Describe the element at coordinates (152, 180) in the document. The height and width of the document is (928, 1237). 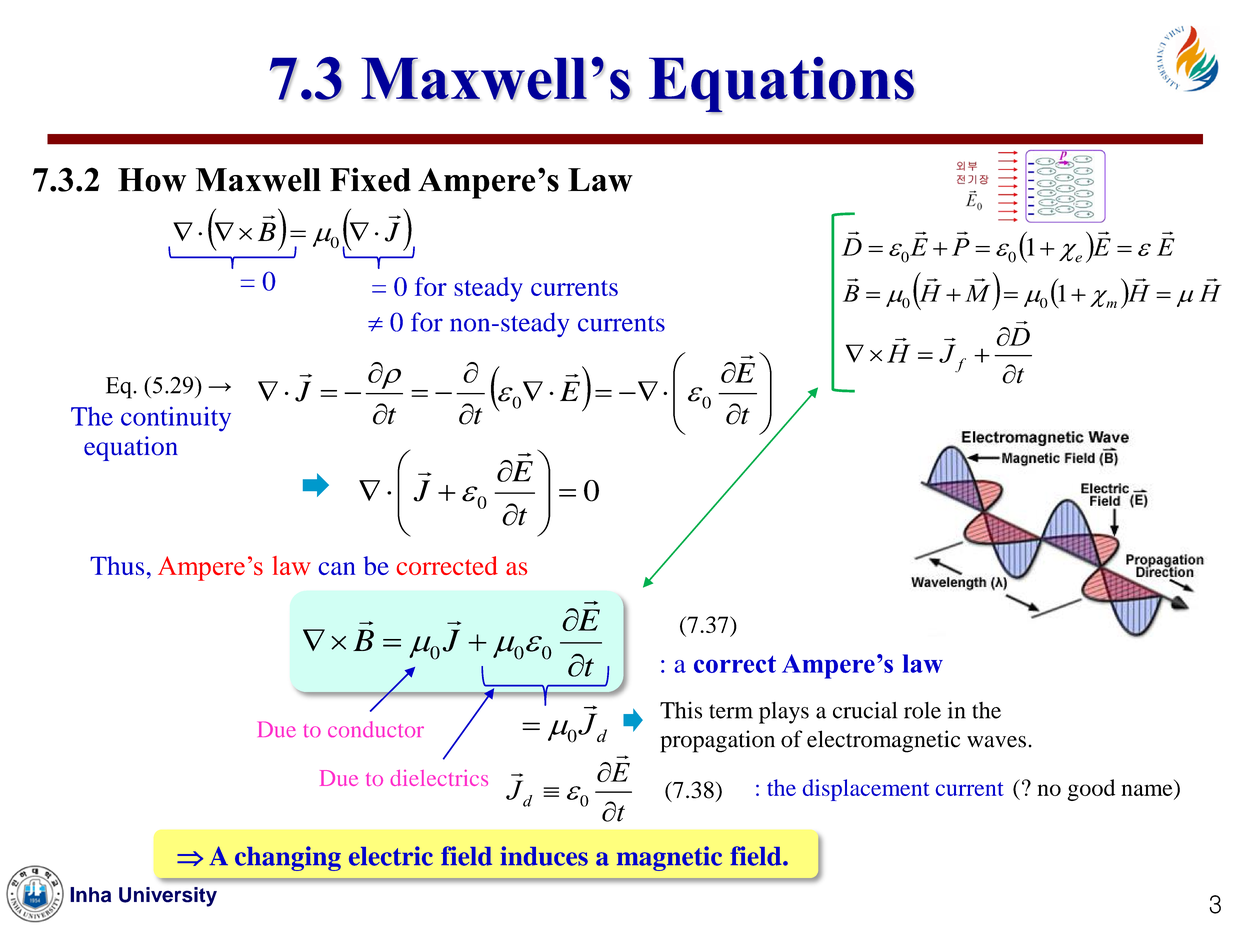
I see `How` at that location.
